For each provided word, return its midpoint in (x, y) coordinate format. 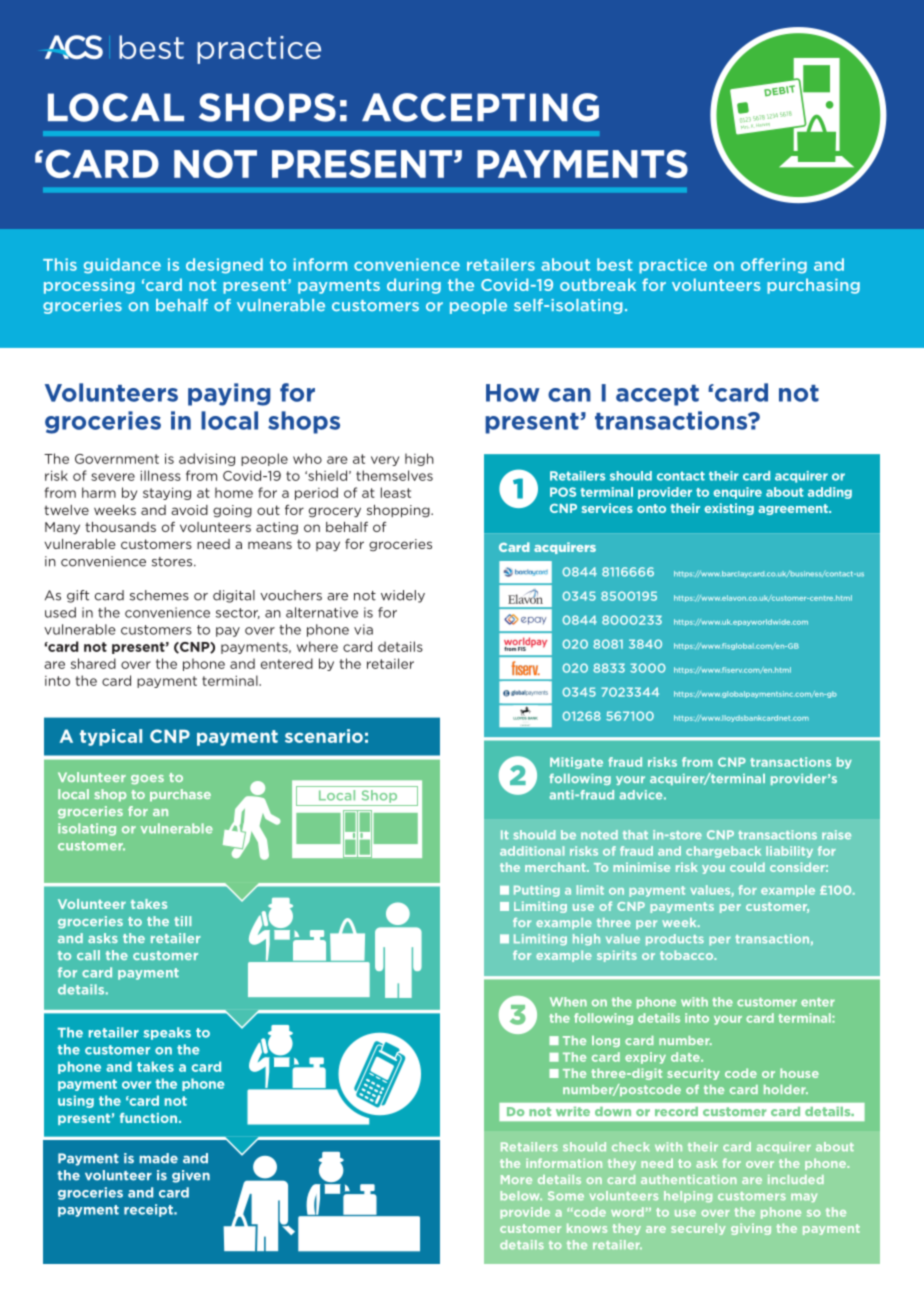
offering (774, 266)
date (686, 1057)
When (568, 1002)
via (363, 629)
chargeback (723, 852)
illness (160, 475)
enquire (737, 493)
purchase (180, 795)
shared (93, 663)
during (414, 286)
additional (532, 851)
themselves (394, 475)
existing (729, 509)
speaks (167, 1033)
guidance (122, 266)
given (191, 1176)
